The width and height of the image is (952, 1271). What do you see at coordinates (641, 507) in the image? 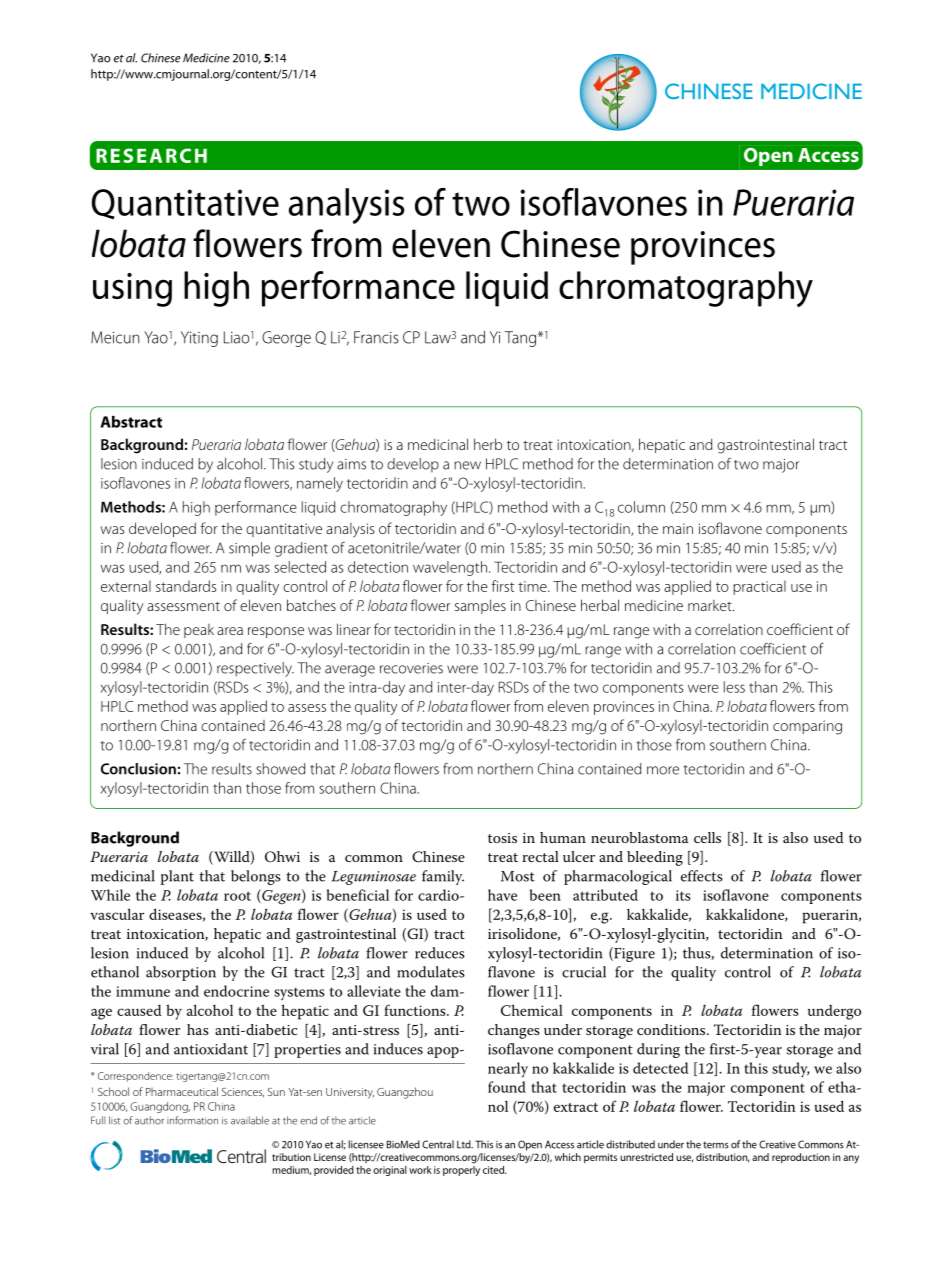
I see `column` at bounding box center [641, 507].
